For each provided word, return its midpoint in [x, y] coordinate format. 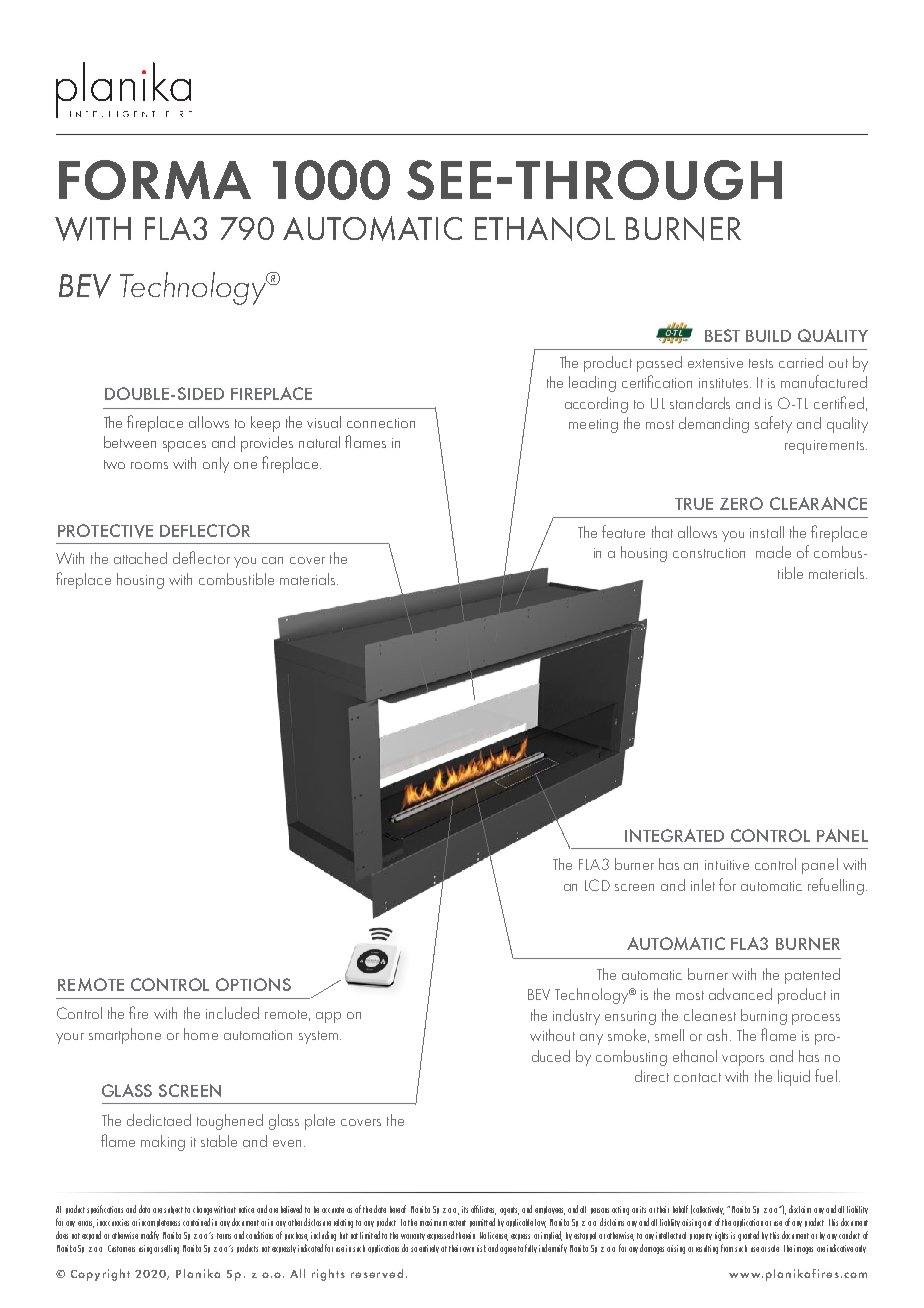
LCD [597, 885]
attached [140, 558]
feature [623, 531]
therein [465, 1235]
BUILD [768, 336]
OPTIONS [253, 984]
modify [150, 1235]
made [773, 552]
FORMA [155, 180]
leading [592, 384]
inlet [703, 885]
